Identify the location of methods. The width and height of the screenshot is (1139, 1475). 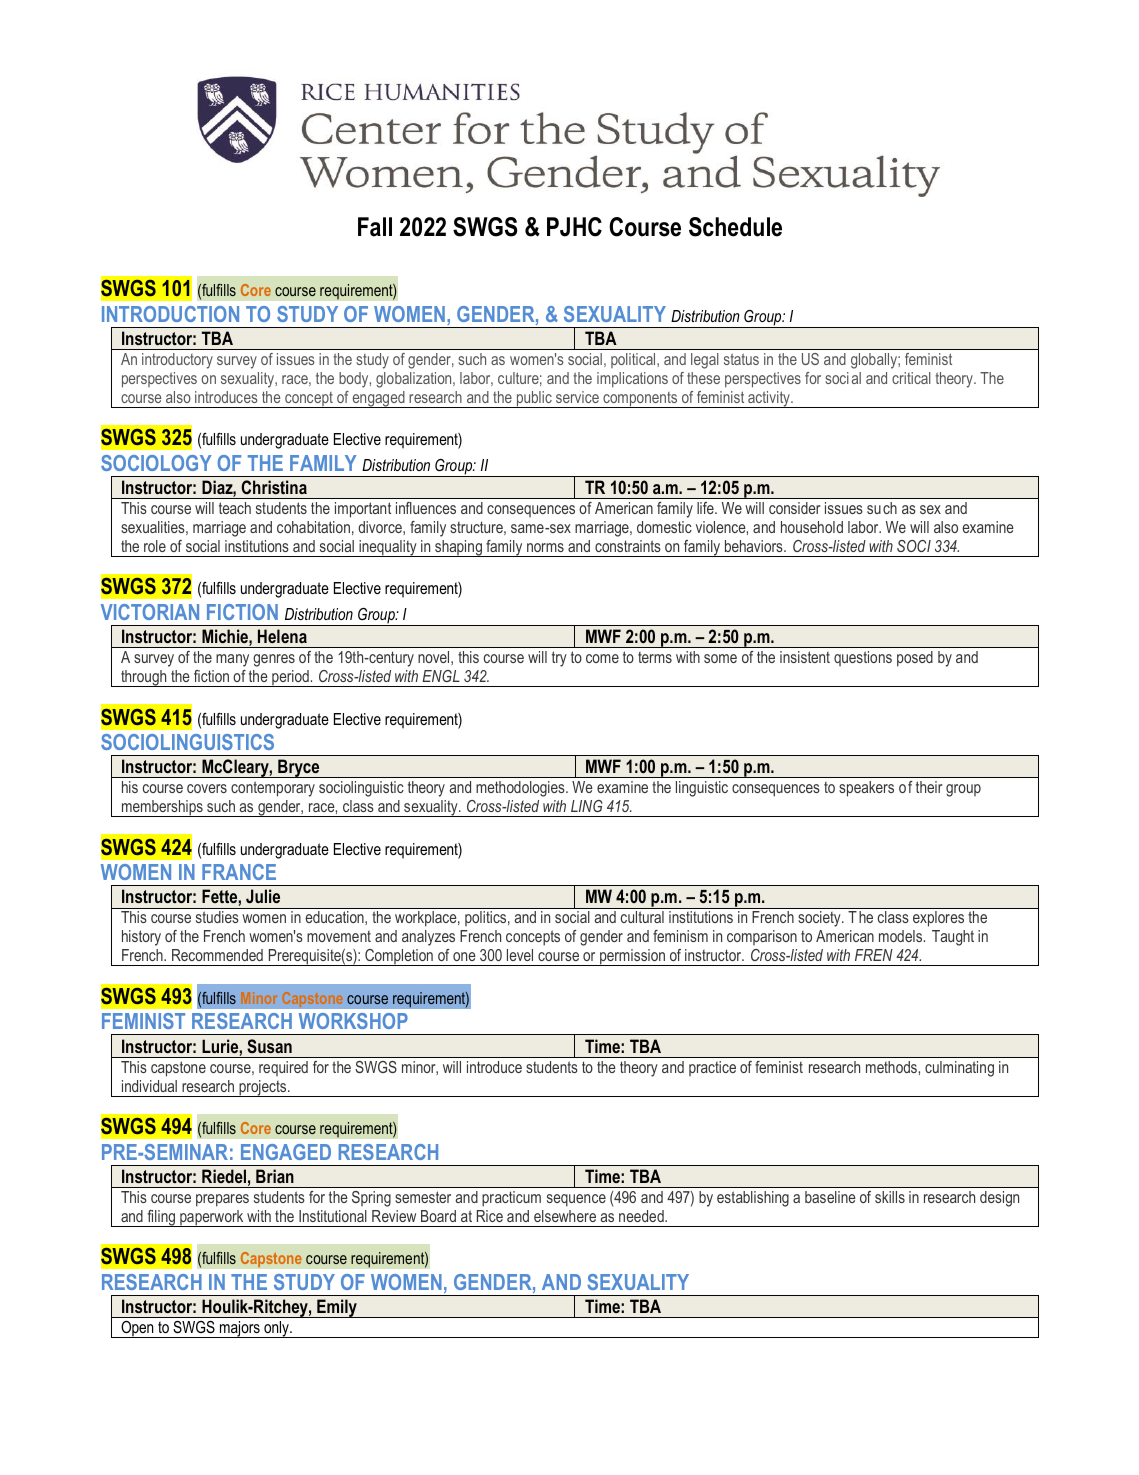
(892, 1067).
